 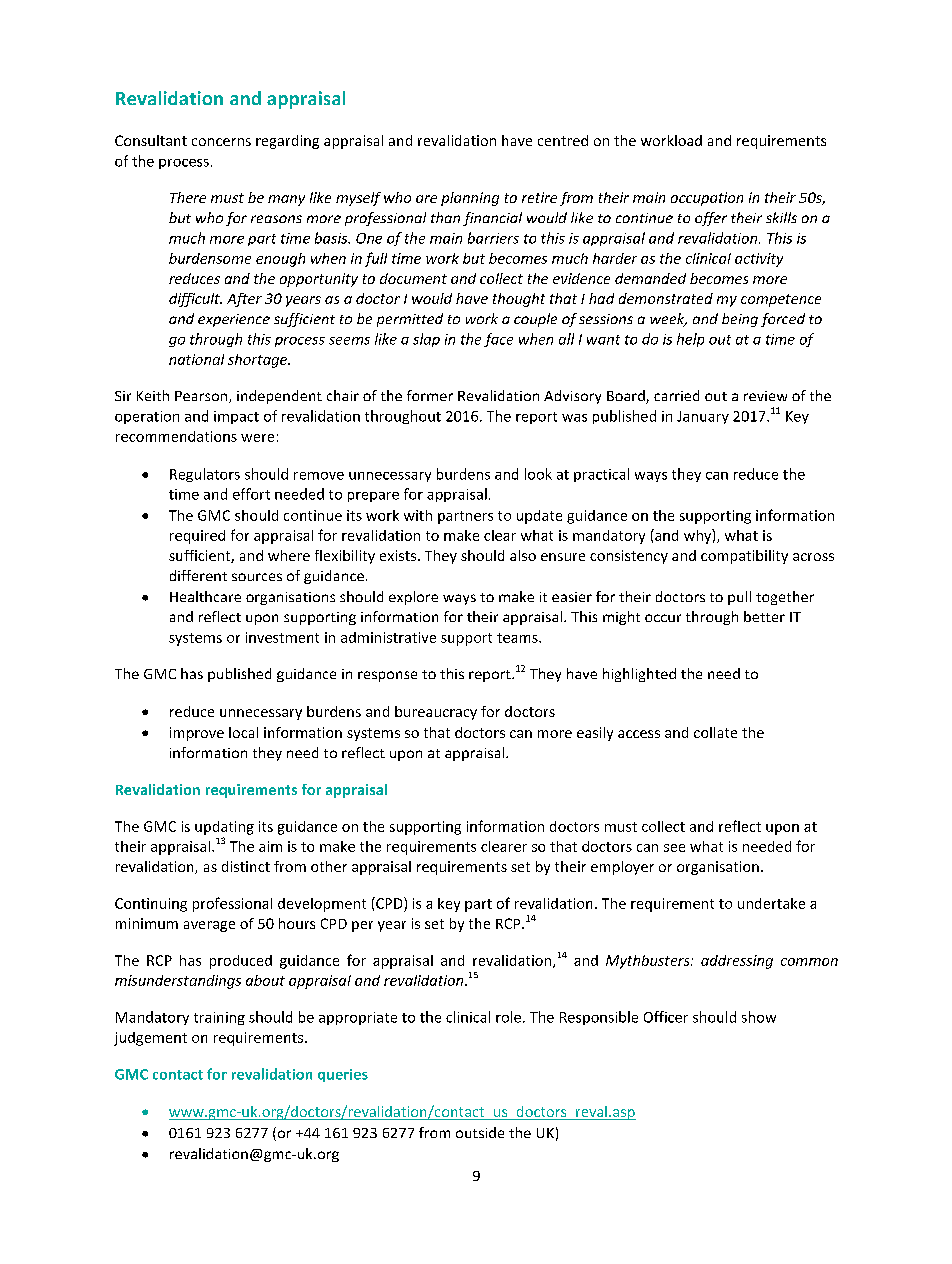 What do you see at coordinates (197, 537) in the screenshot?
I see `required` at bounding box center [197, 537].
